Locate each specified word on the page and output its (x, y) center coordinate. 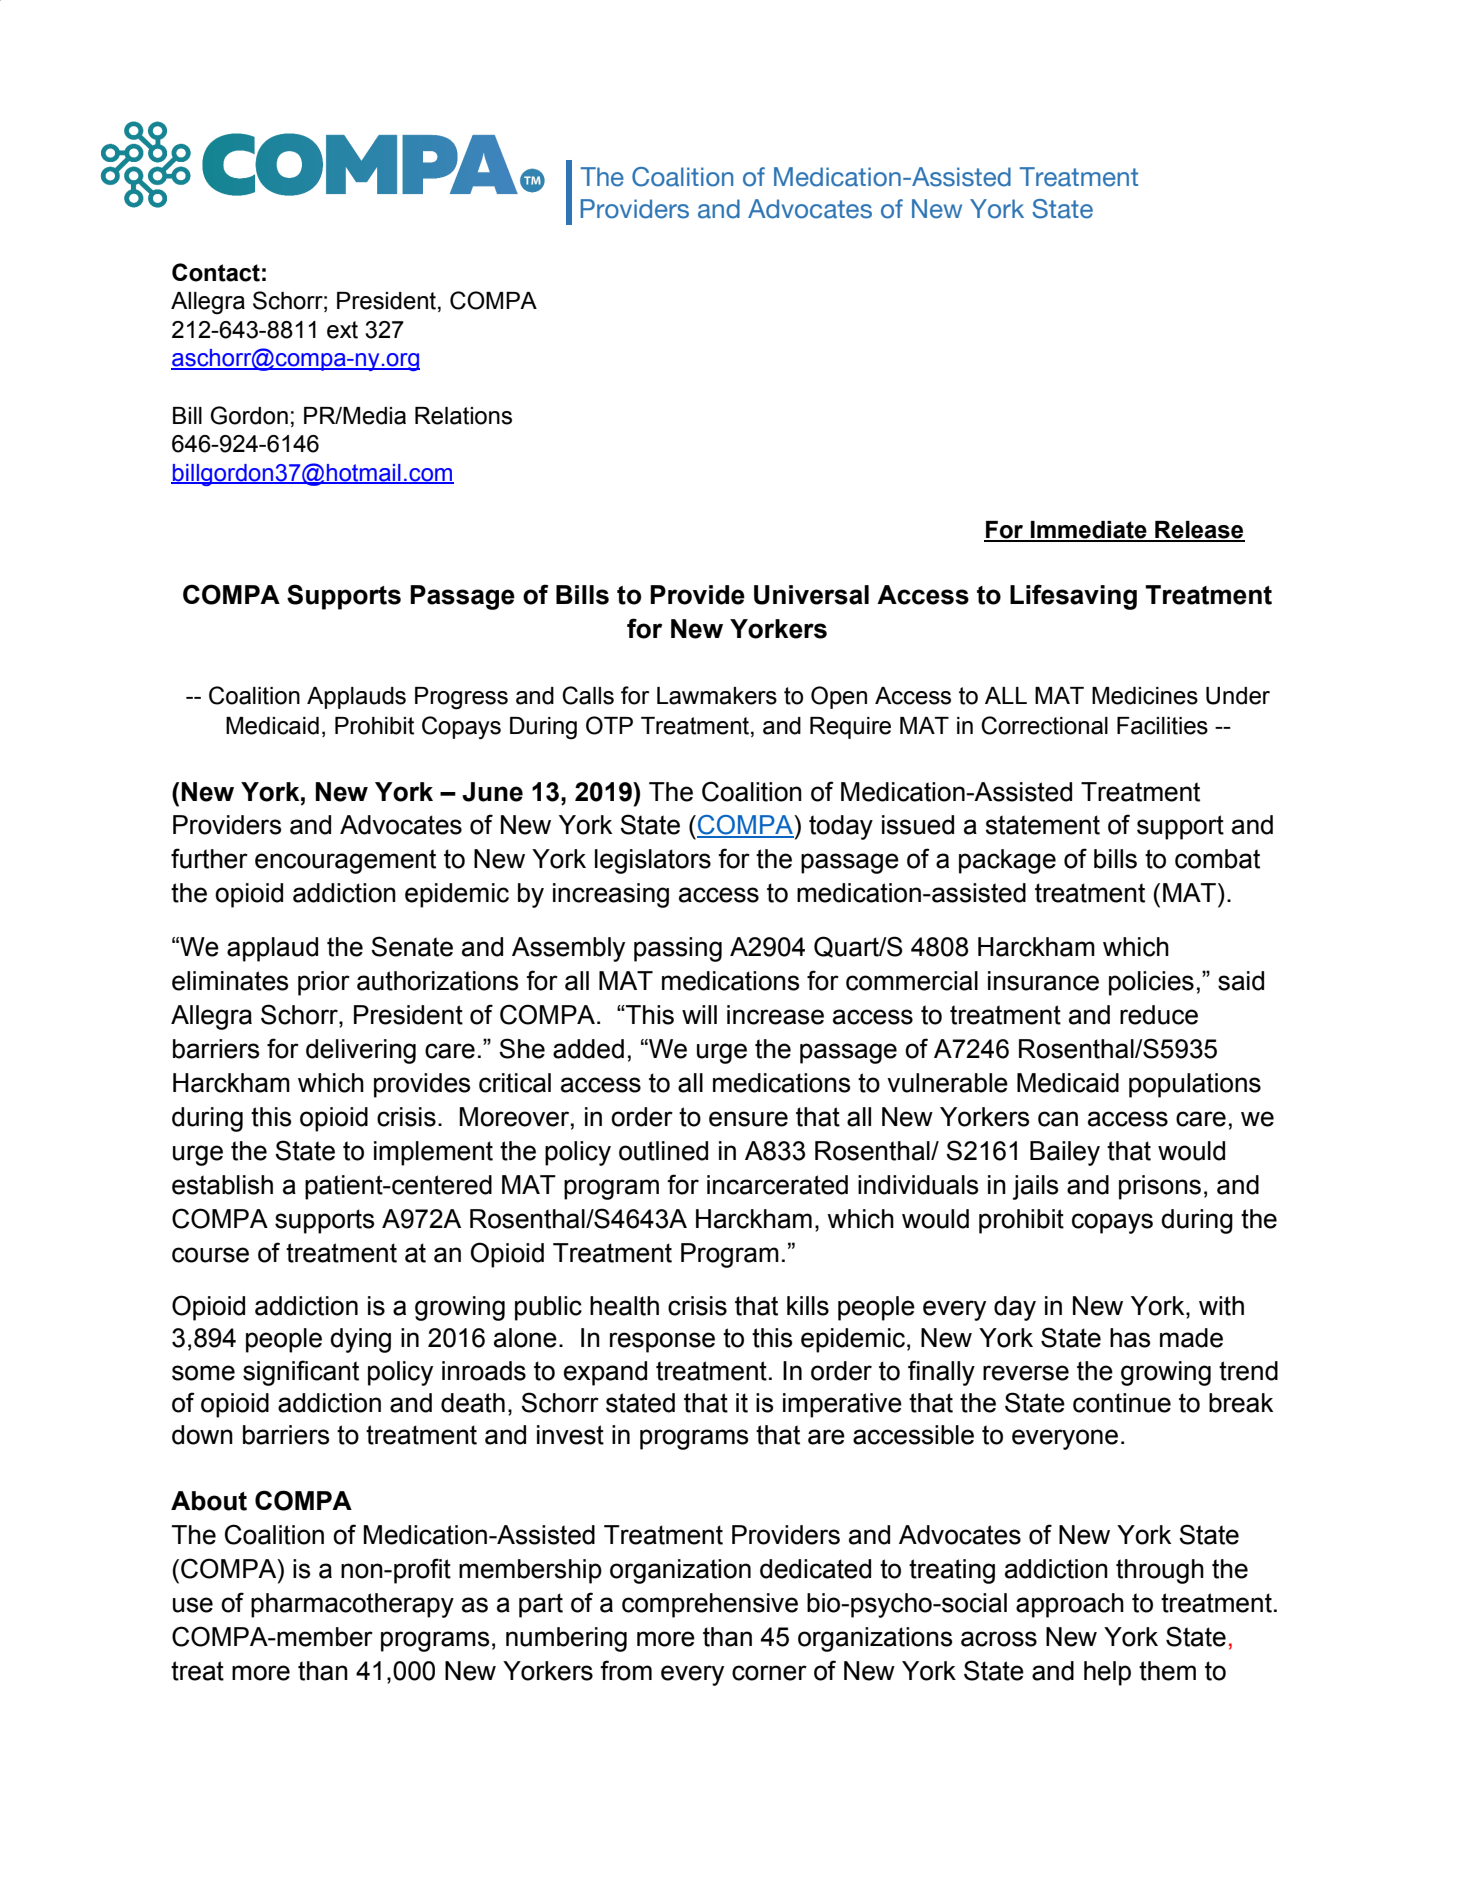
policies (1151, 983)
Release (1199, 531)
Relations (463, 416)
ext (342, 330)
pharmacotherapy (352, 1605)
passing (678, 949)
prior (324, 983)
